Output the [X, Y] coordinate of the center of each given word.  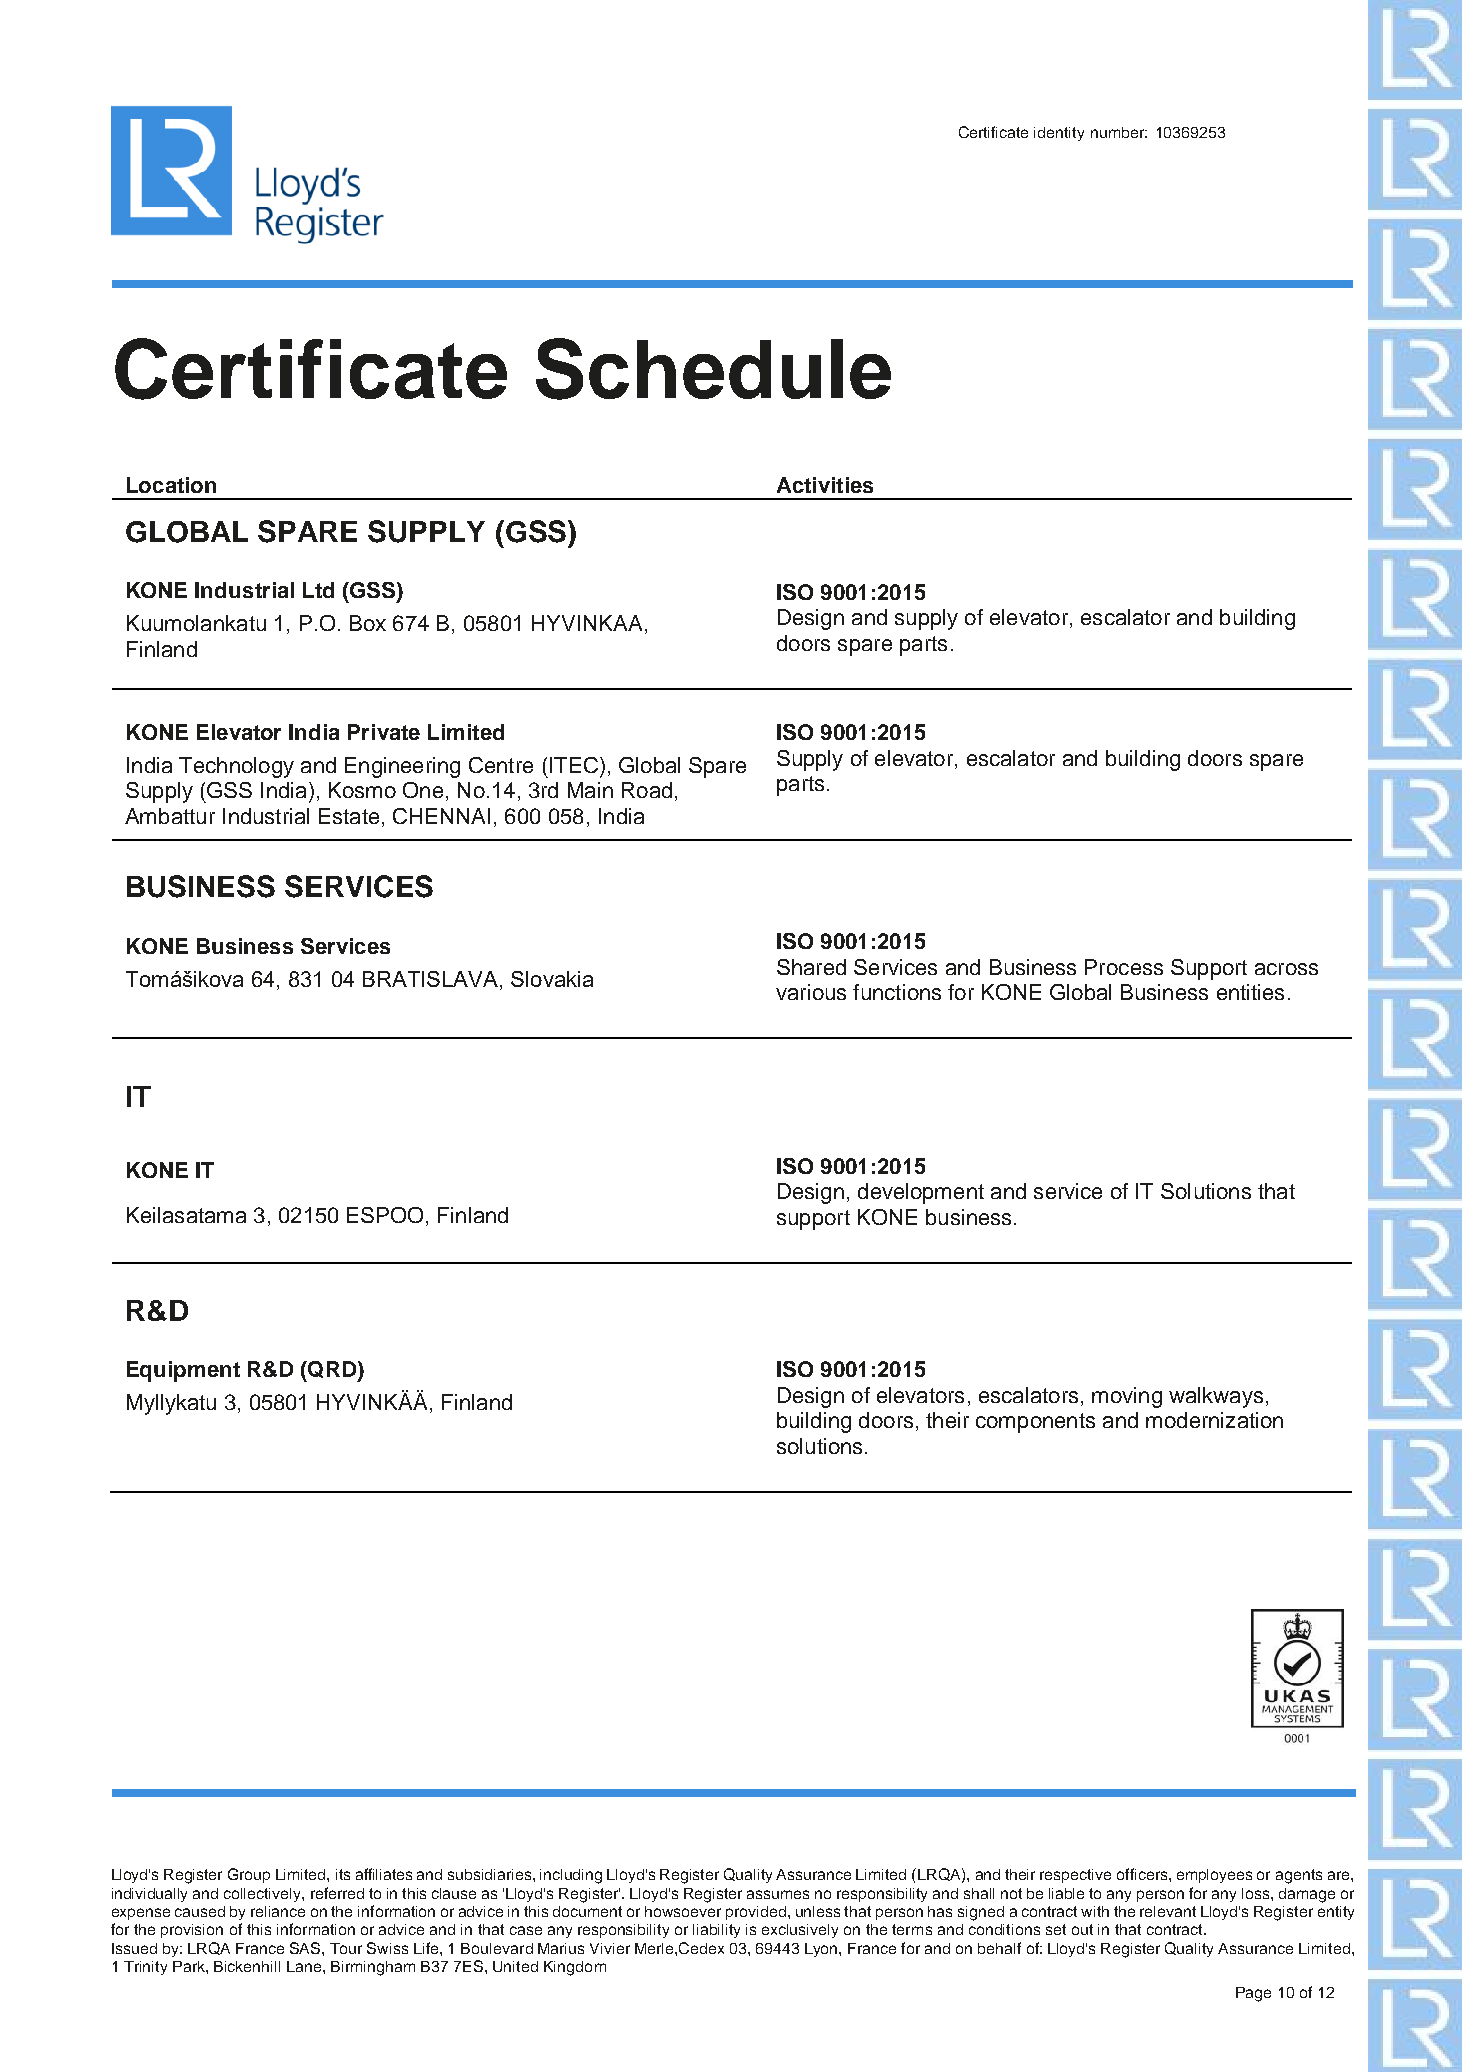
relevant [1168, 1911]
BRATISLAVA [432, 979]
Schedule [713, 369]
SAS [306, 1948]
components [1035, 1423]
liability [716, 1931]
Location [171, 485]
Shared [811, 967]
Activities [825, 485]
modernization [1214, 1420]
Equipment [183, 1371]
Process [1124, 967]
